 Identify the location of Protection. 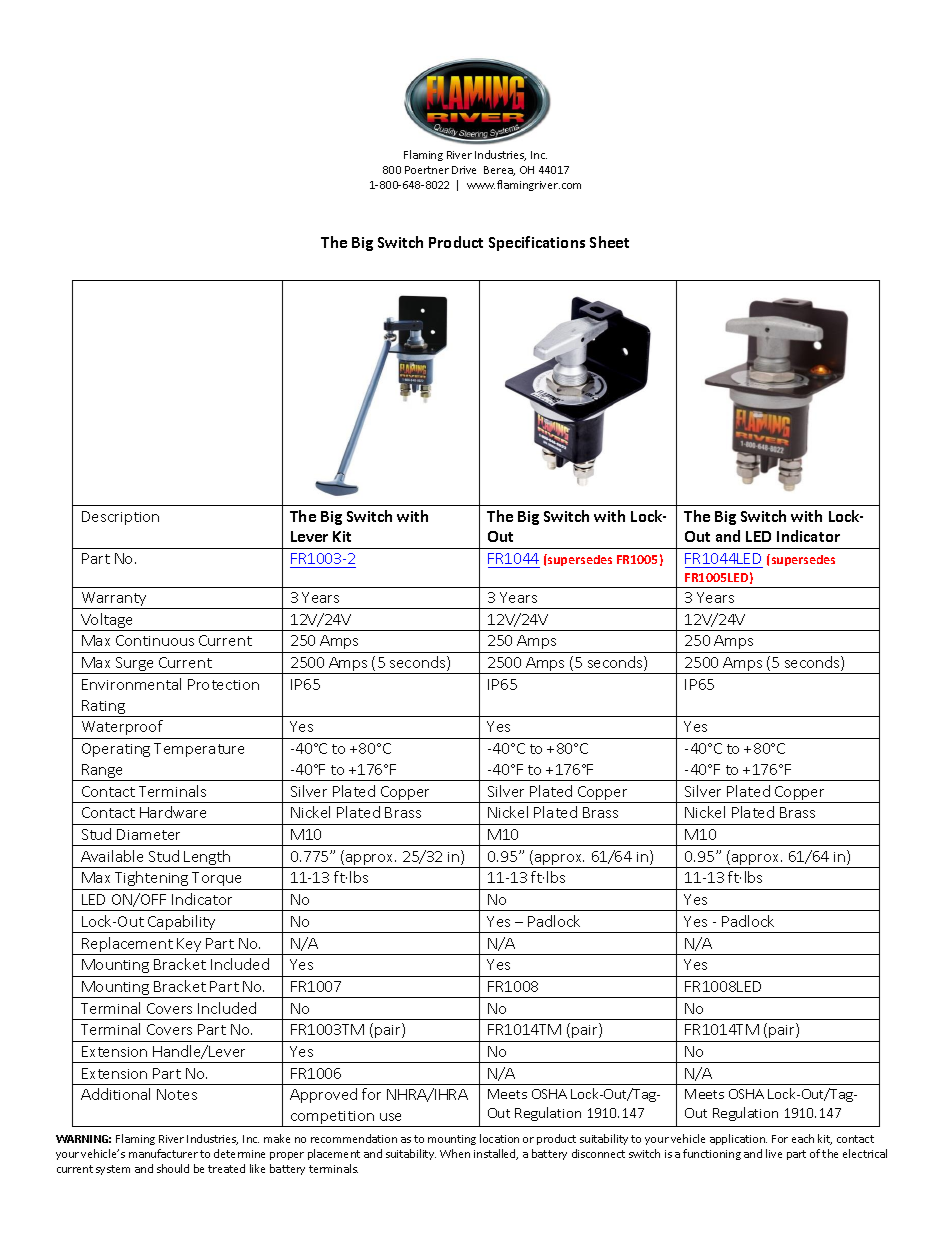
(223, 684).
